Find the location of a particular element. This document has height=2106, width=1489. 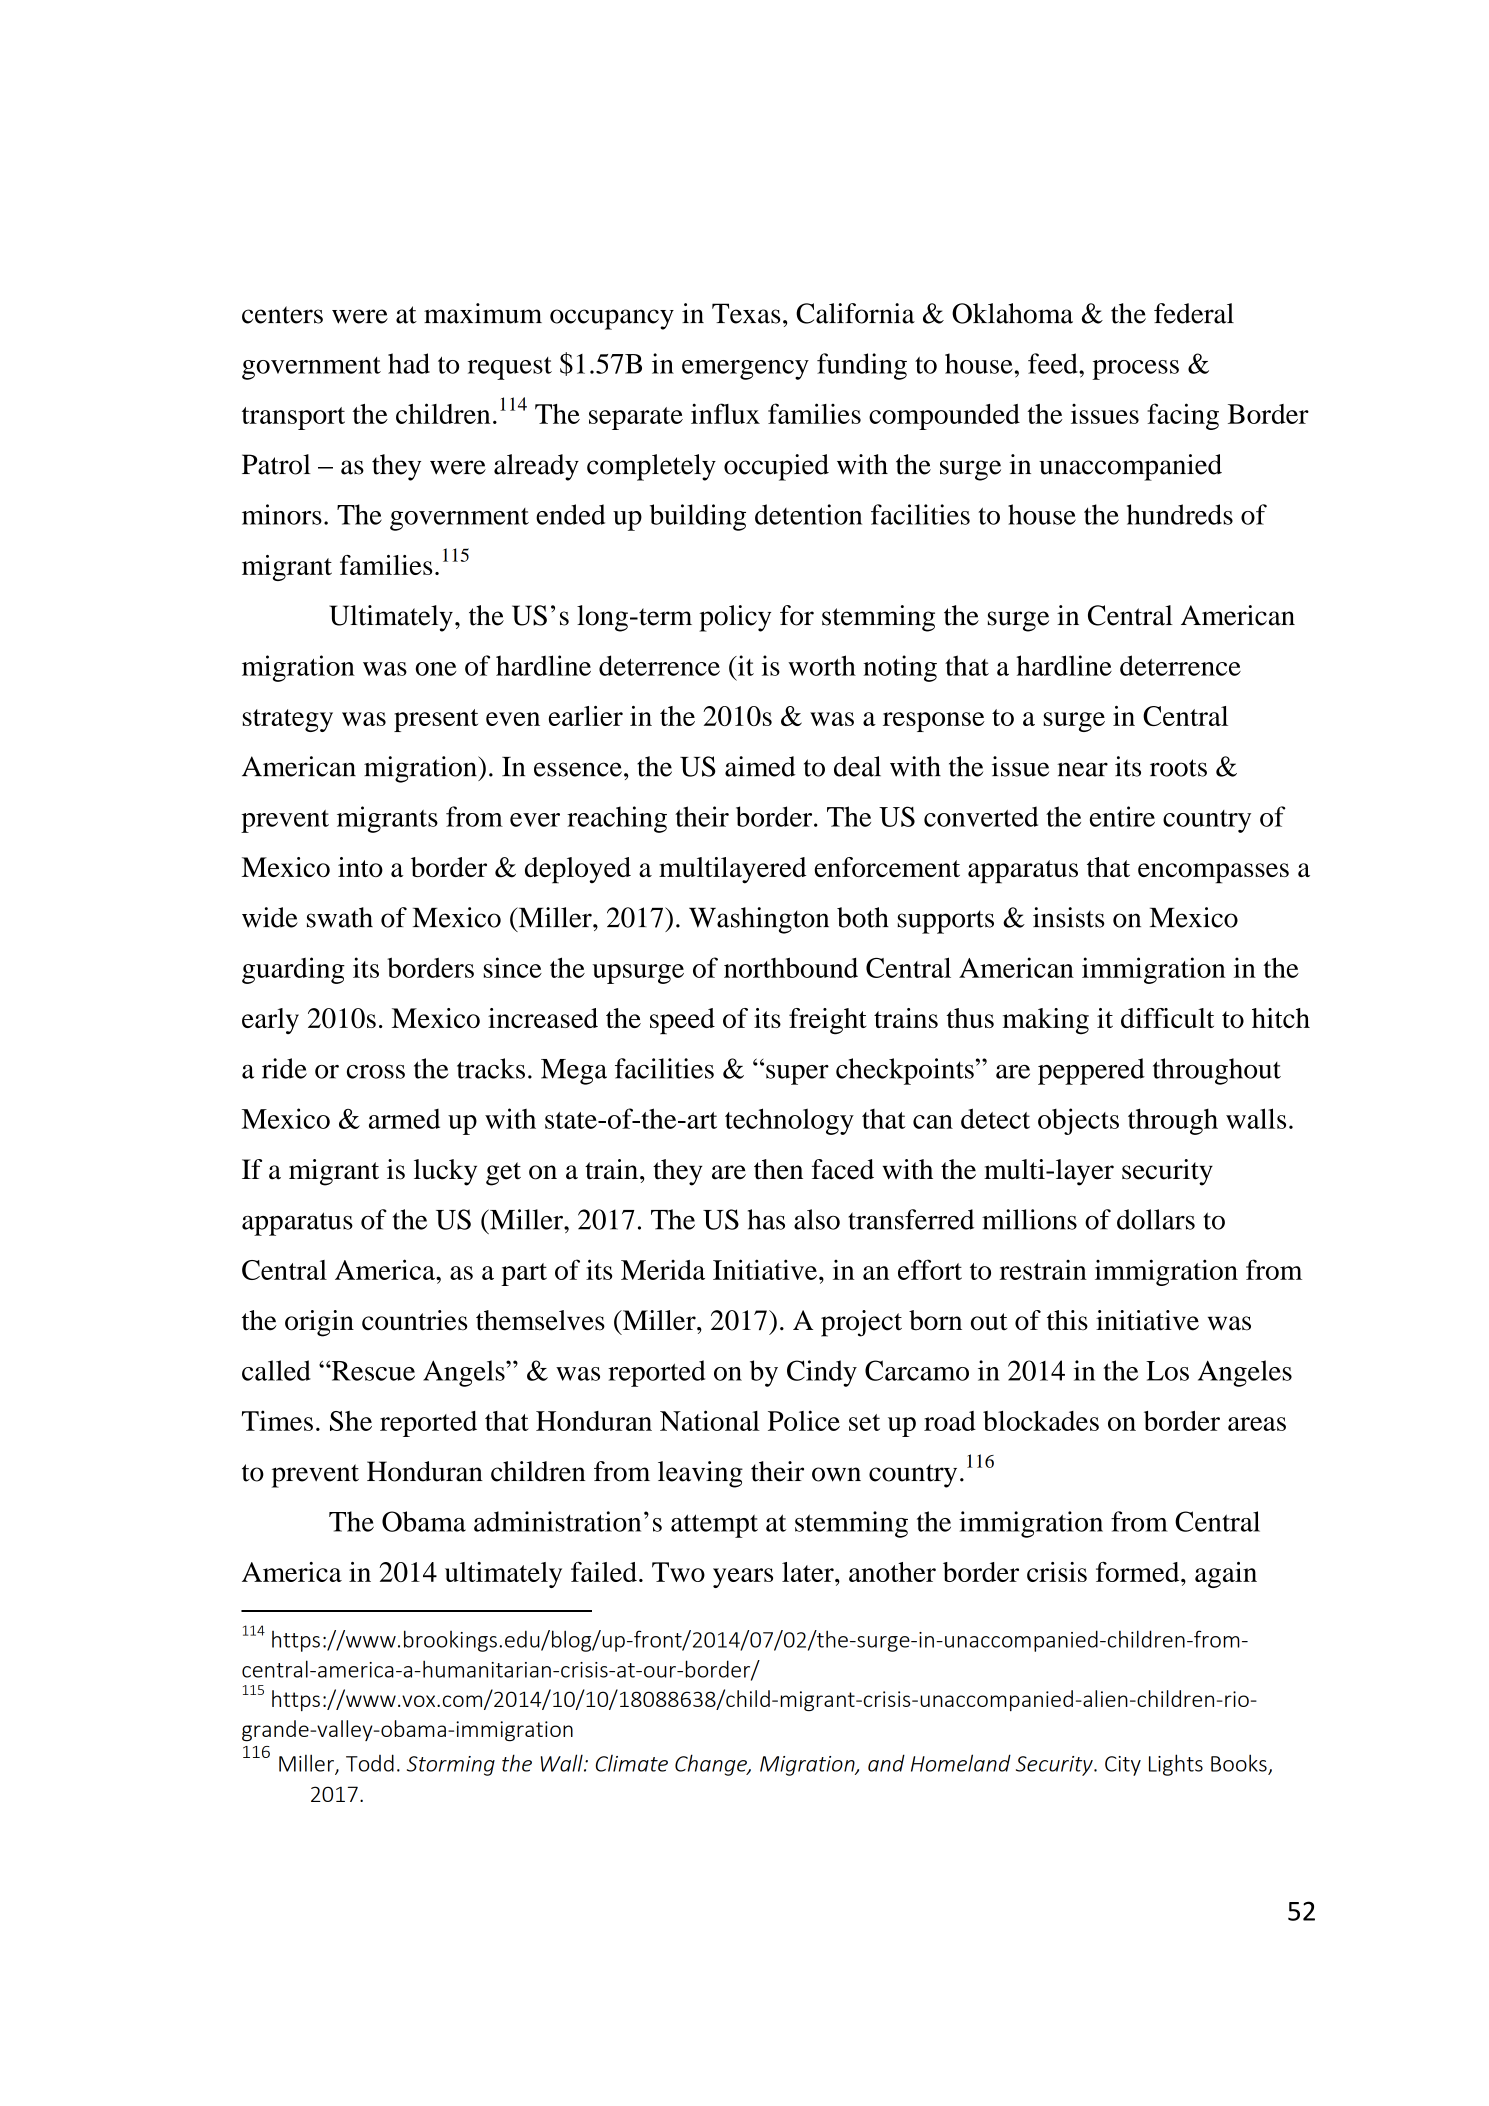

one is located at coordinates (436, 669).
